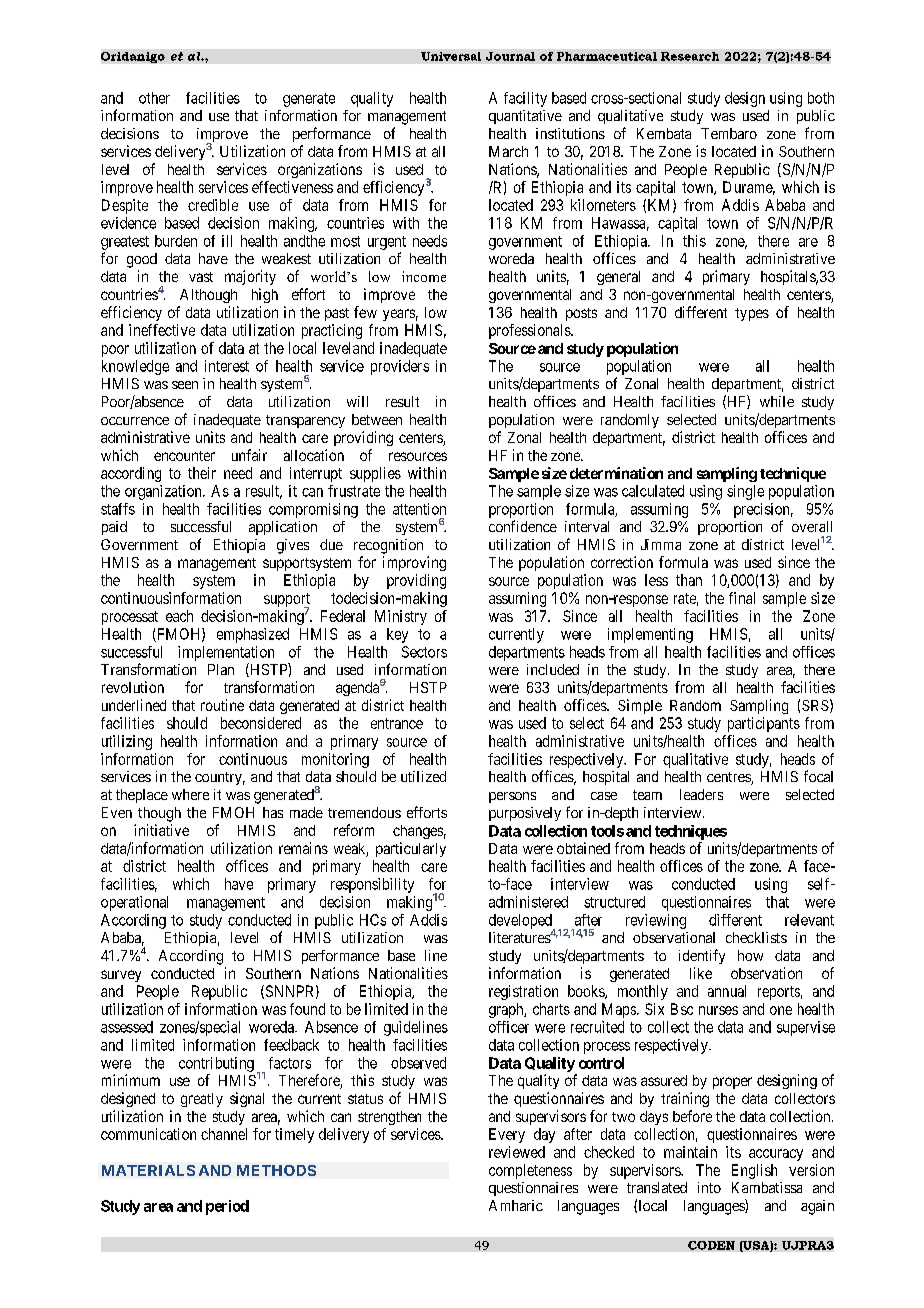 This screenshot has height=1308, width=924. I want to click on other, so click(154, 98).
